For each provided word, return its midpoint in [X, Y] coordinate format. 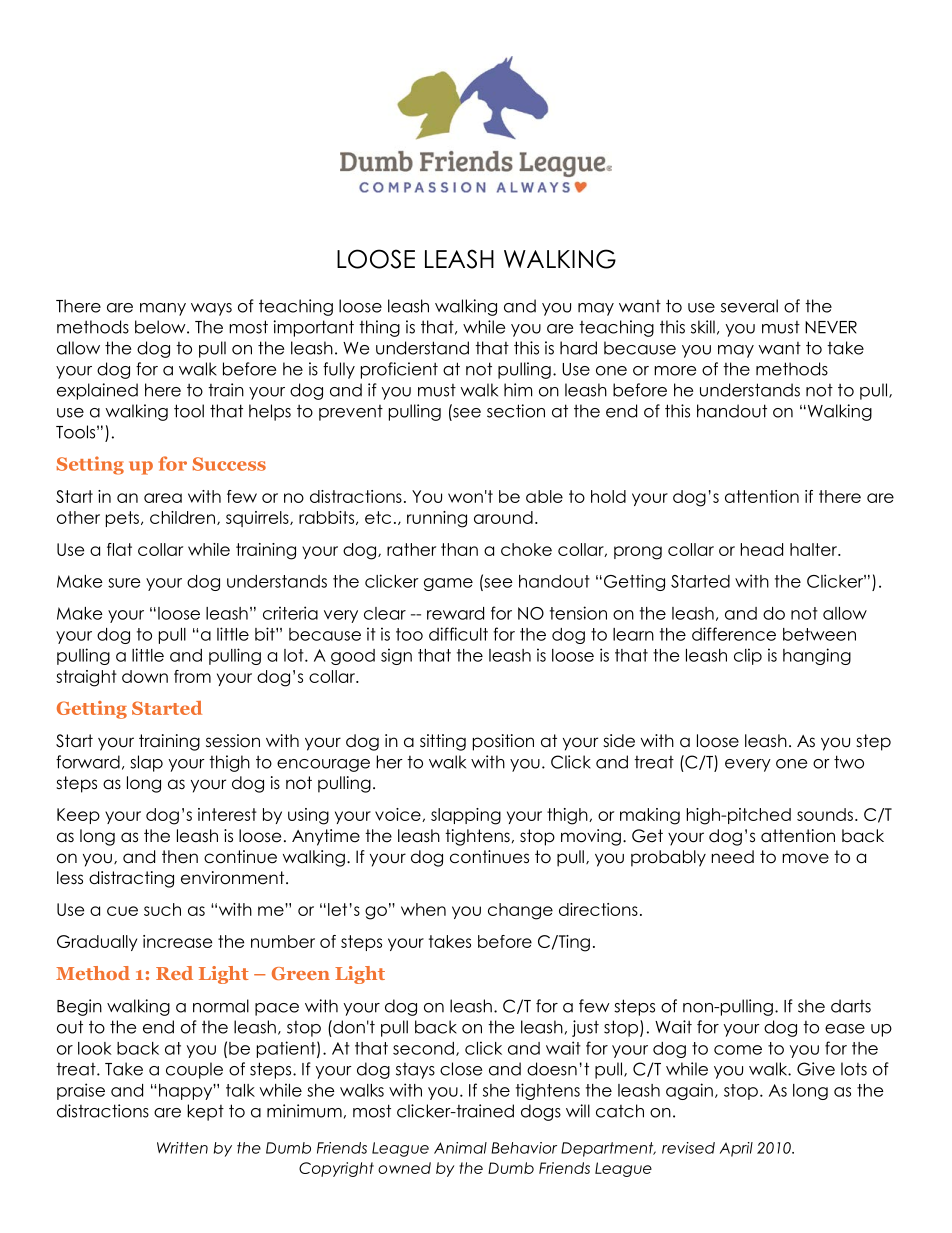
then [180, 857]
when [423, 909]
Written [182, 1148]
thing [379, 328]
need [733, 857]
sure [124, 583]
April [736, 1149]
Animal [460, 1148]
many [163, 309]
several [749, 306]
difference [734, 634]
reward [455, 613]
